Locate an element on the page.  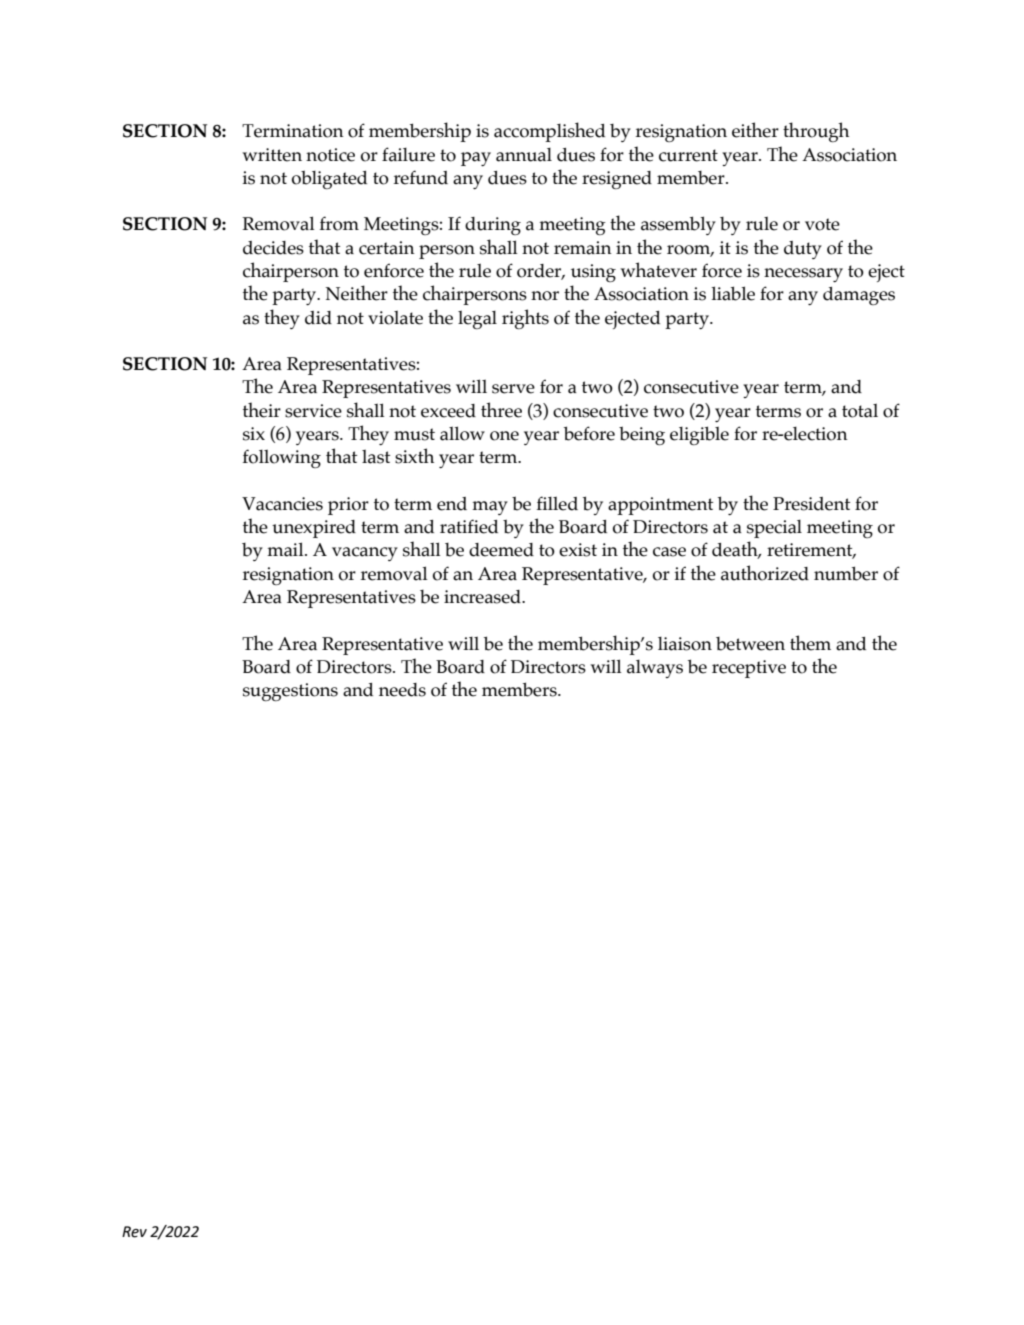
Vacancies is located at coordinates (282, 504).
